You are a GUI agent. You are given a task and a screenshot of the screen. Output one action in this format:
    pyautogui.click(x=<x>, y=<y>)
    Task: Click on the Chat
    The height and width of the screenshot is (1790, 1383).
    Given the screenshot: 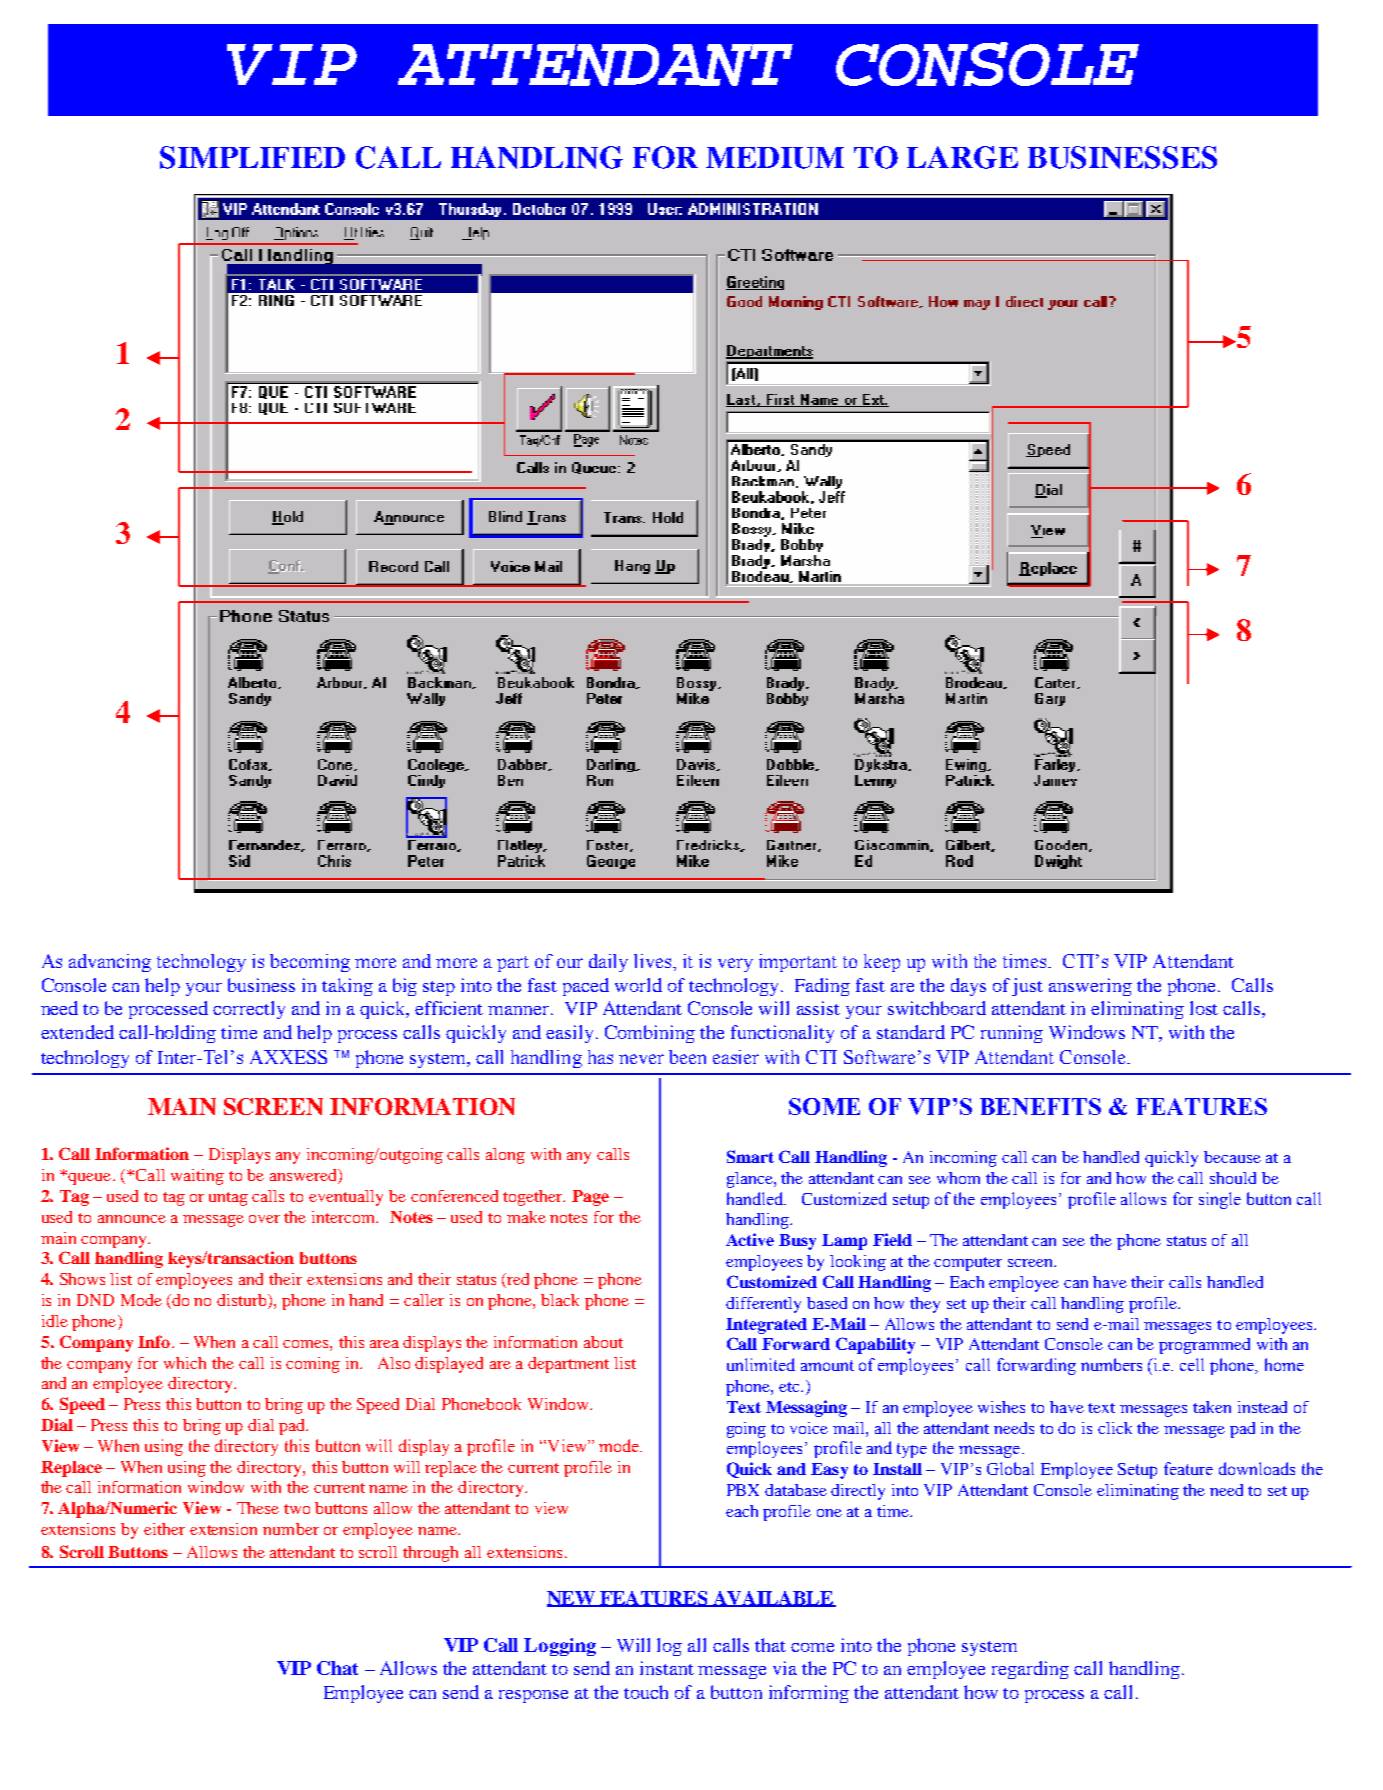 What is the action you would take?
    pyautogui.click(x=337, y=1668)
